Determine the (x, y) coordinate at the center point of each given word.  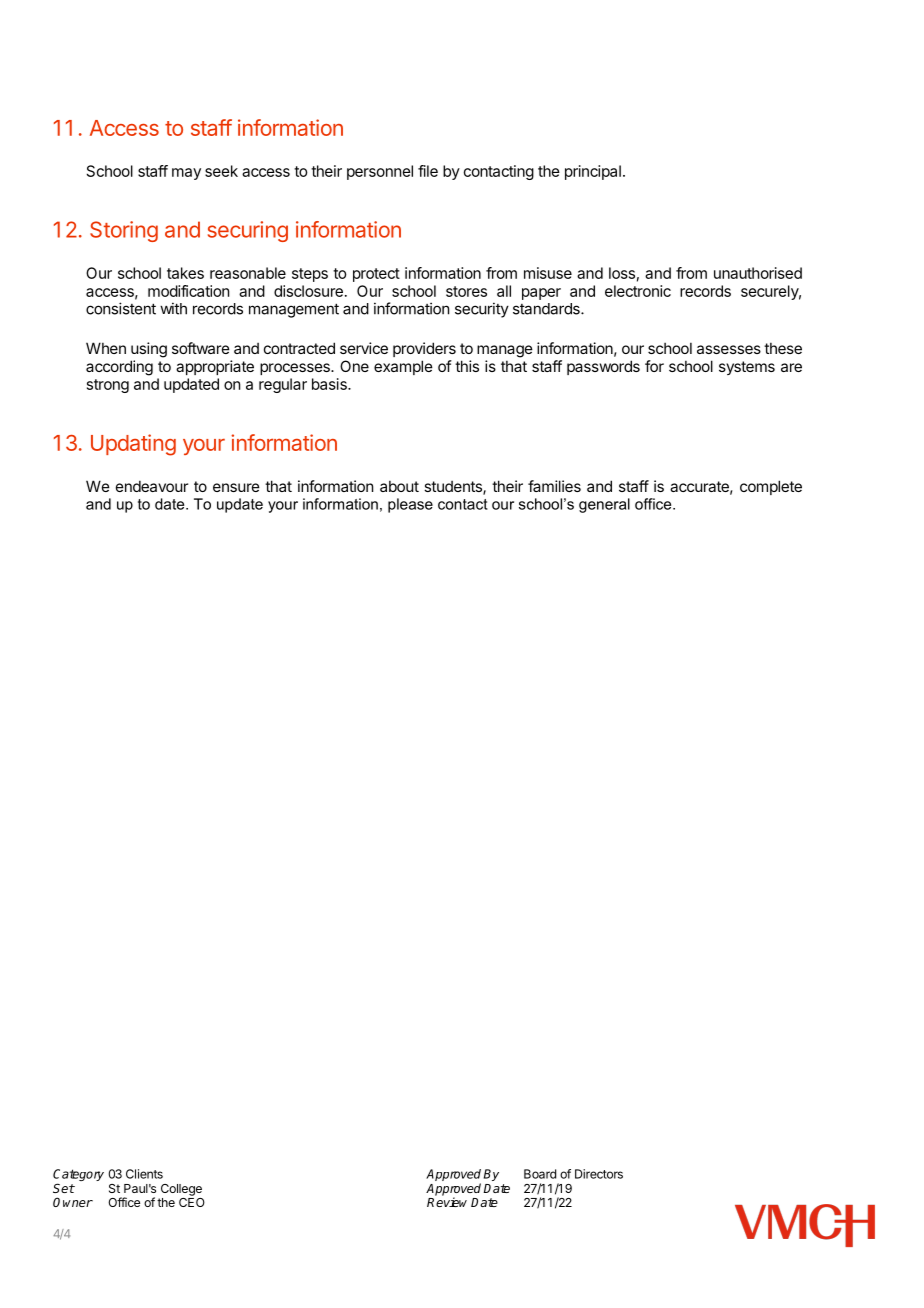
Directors (599, 1174)
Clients (144, 1174)
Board (540, 1174)
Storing (124, 231)
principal (593, 172)
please (410, 505)
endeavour (152, 486)
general (604, 505)
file (428, 171)
